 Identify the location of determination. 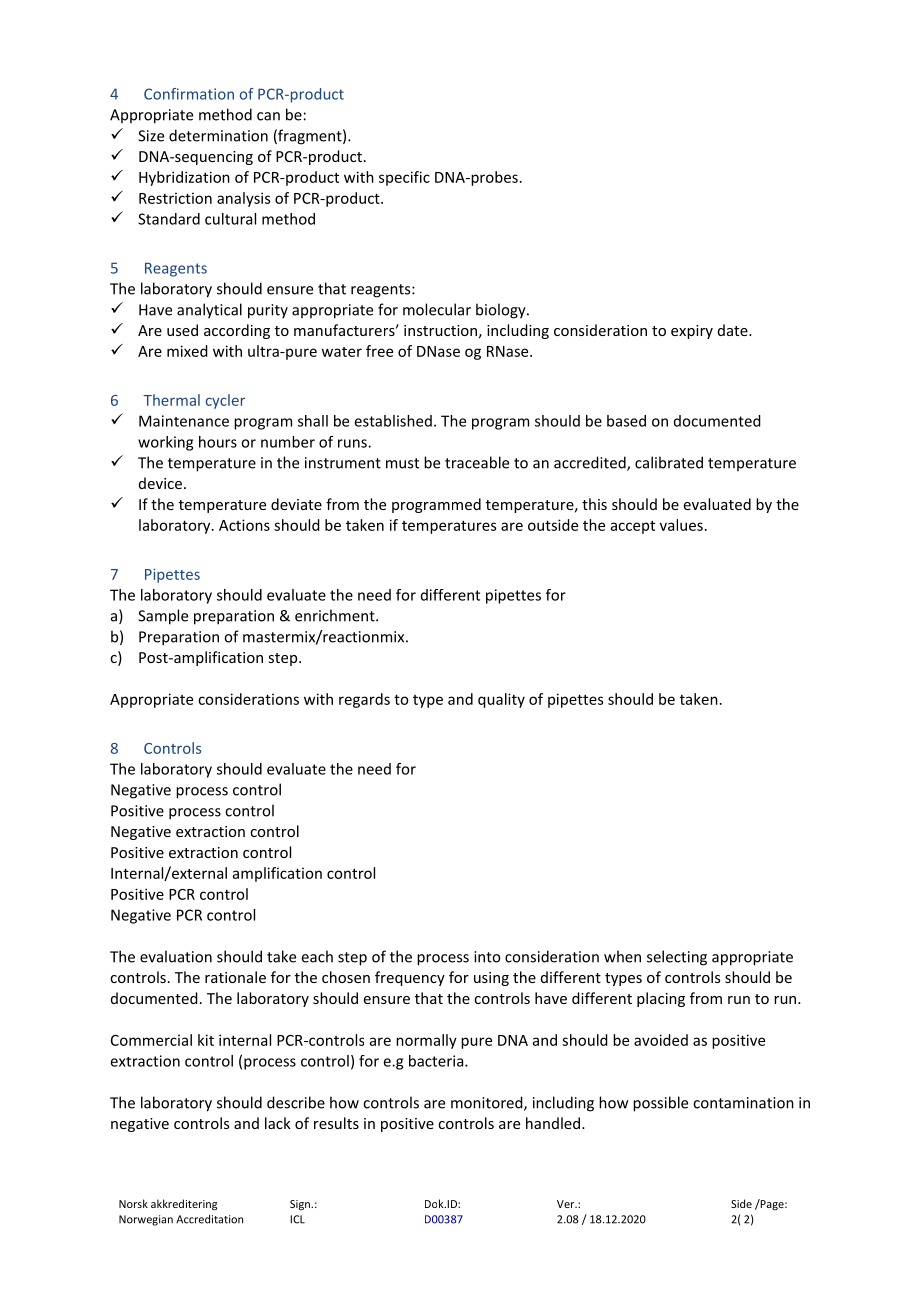
(218, 135).
